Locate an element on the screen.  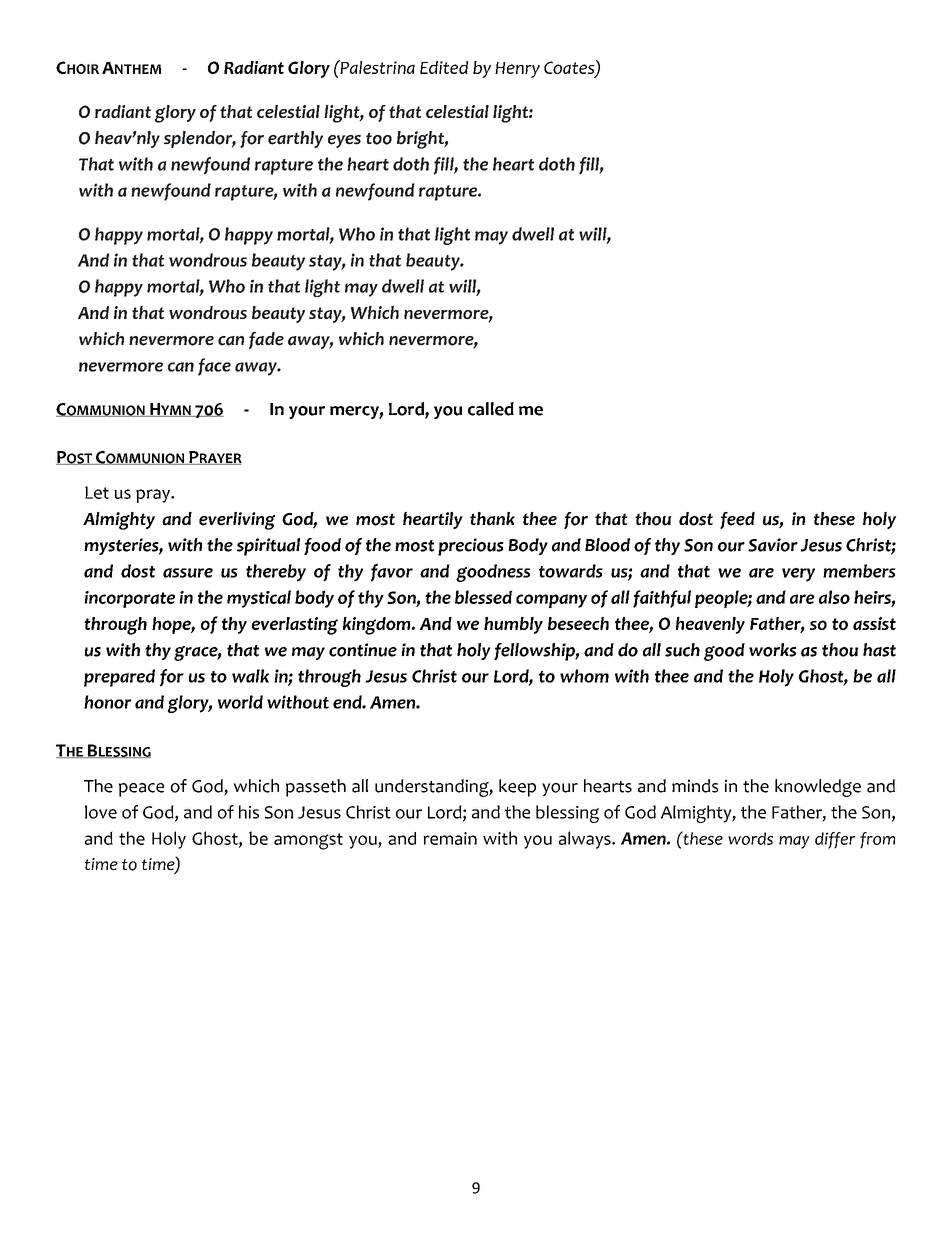
his is located at coordinates (249, 812).
